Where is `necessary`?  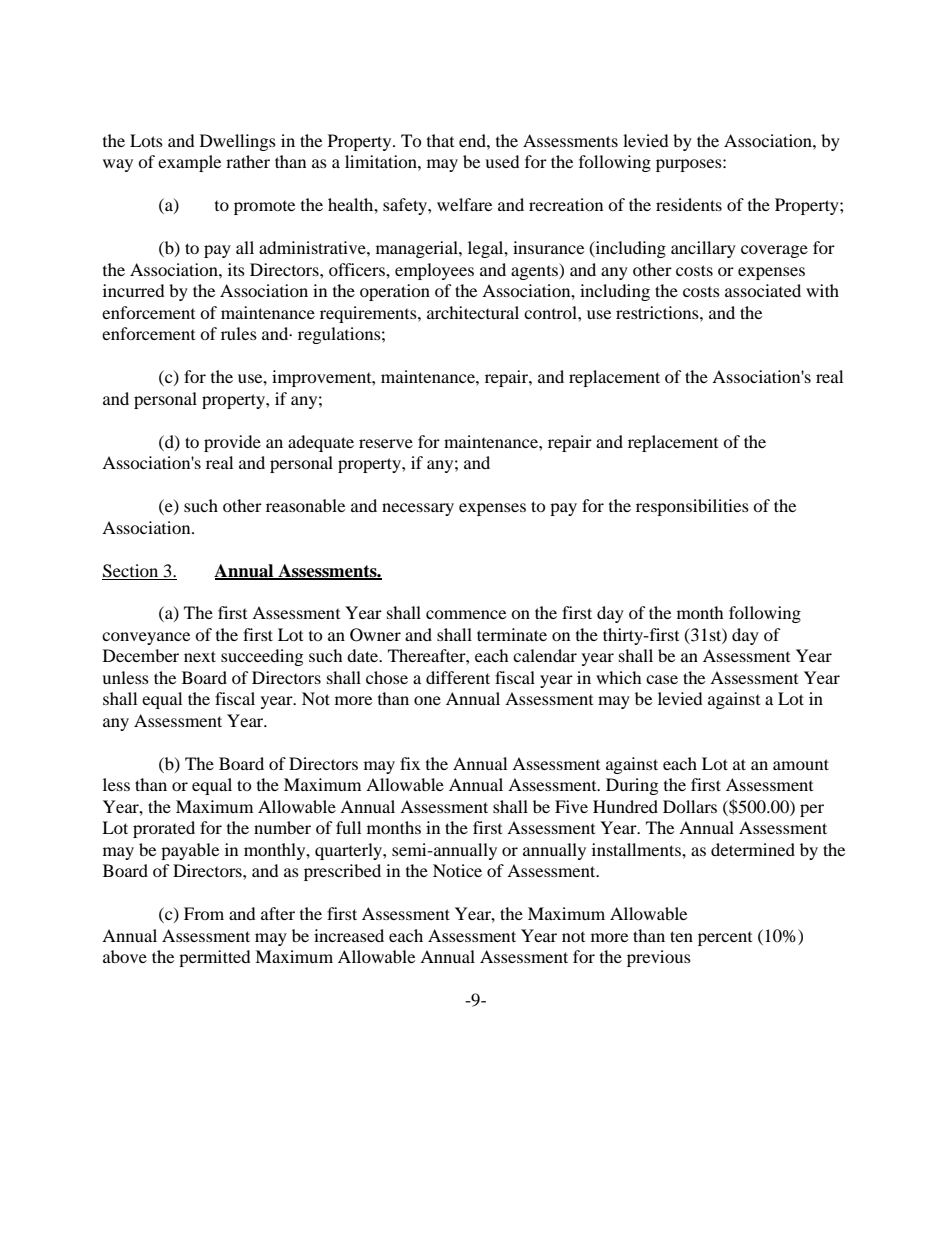
necessary is located at coordinates (418, 509).
